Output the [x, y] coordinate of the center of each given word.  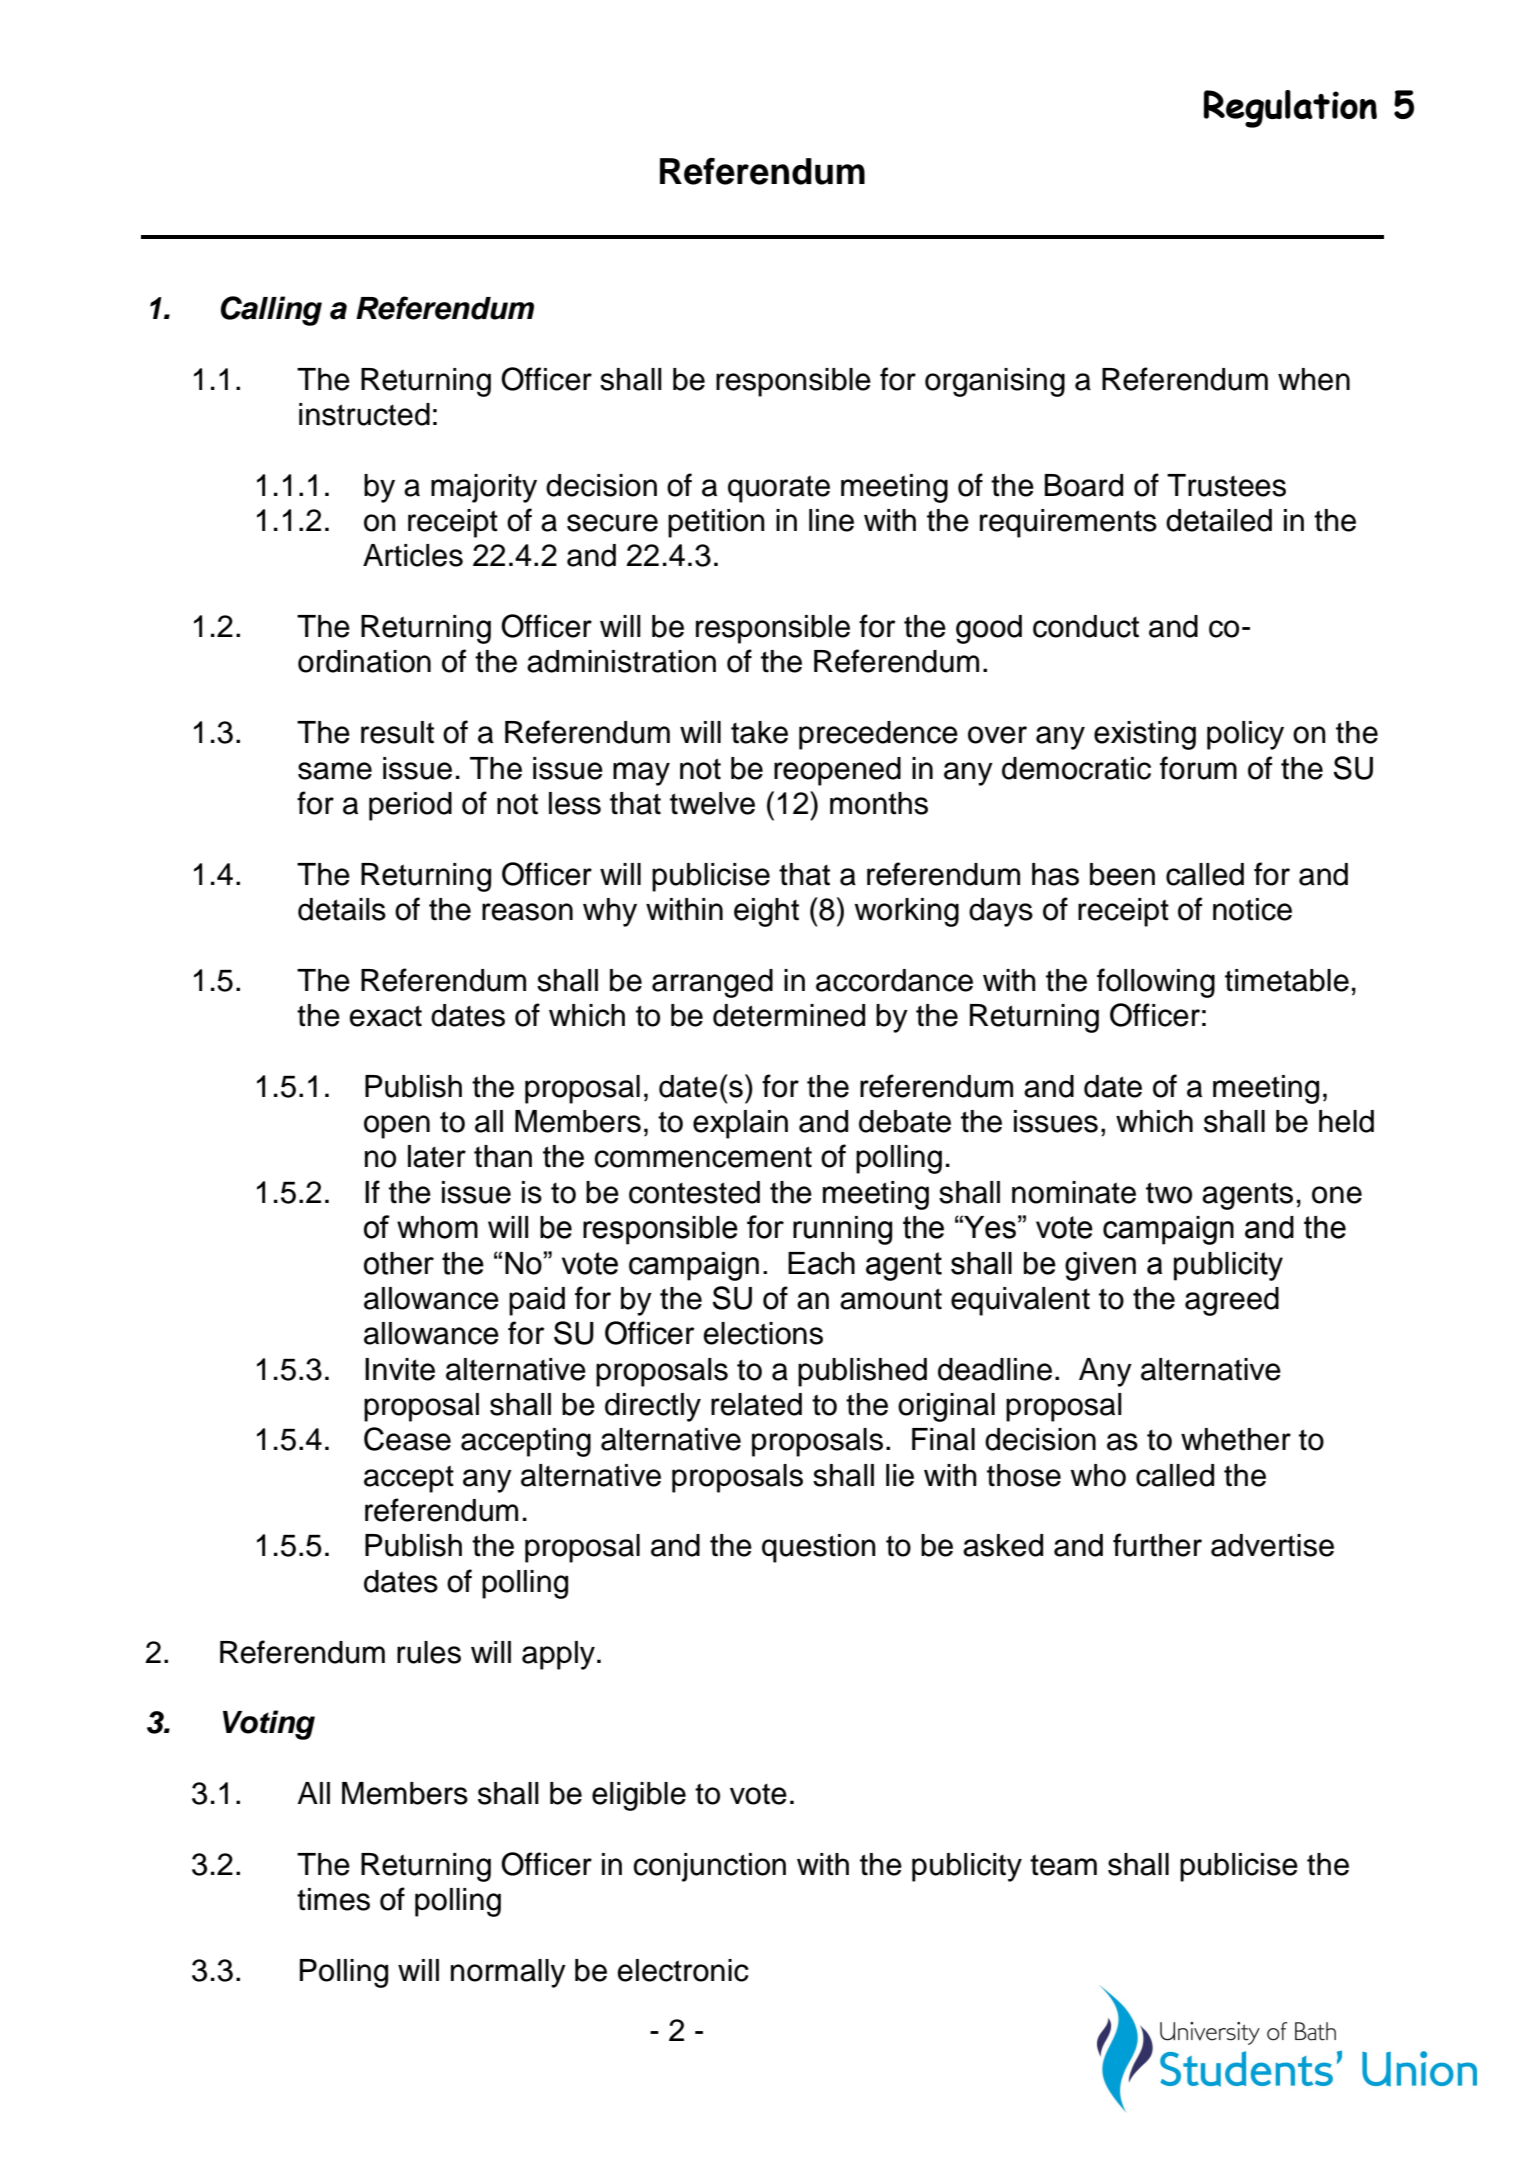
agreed [1232, 1301]
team [1063, 1865]
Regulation [1290, 109]
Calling [271, 311]
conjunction [709, 1867]
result [397, 732]
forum [1198, 768]
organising [995, 382]
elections [763, 1333]
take [759, 732]
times [333, 1899]
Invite [400, 1369]
